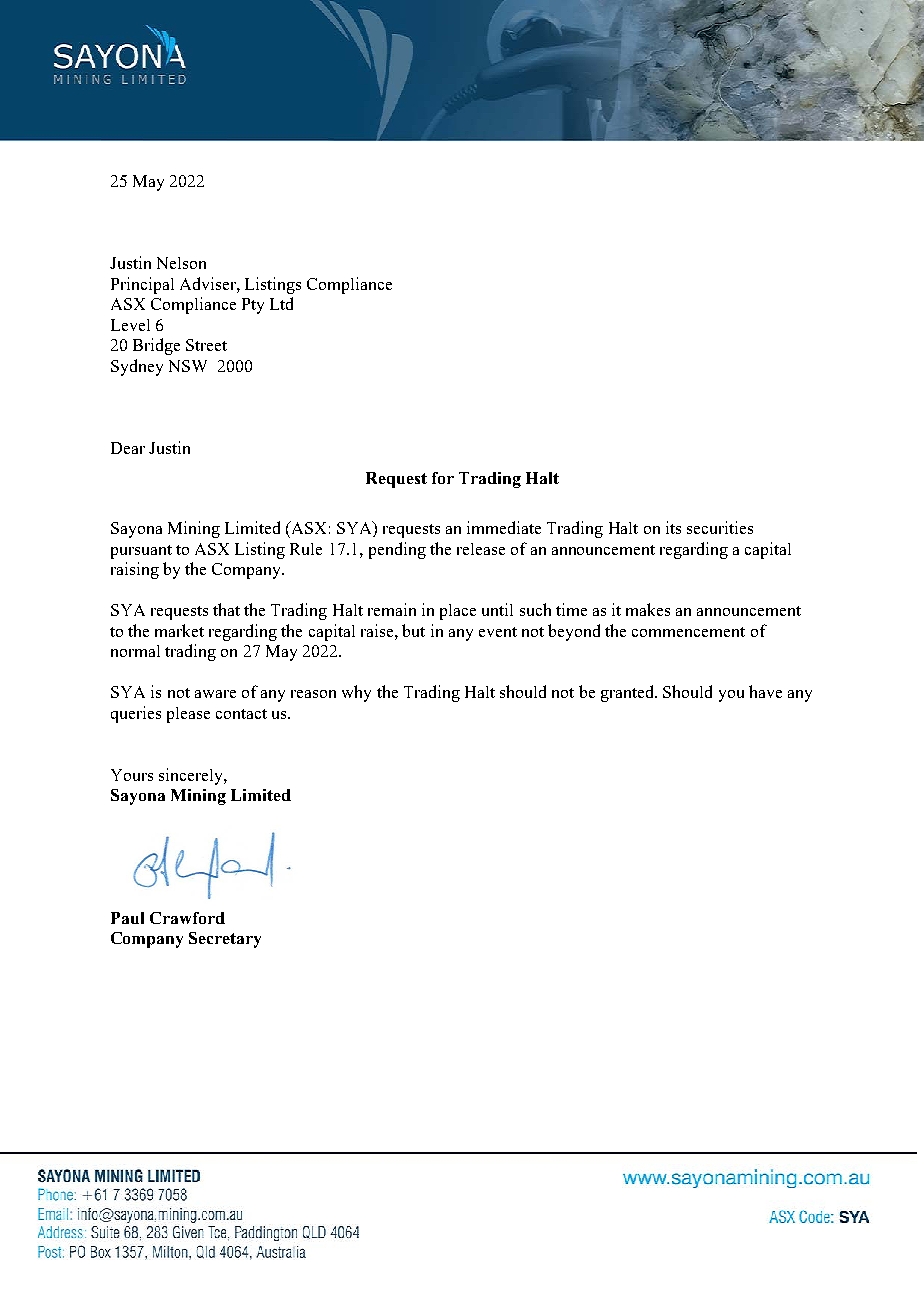 This document has width=924, height=1308. What do you see at coordinates (192, 776) in the document?
I see `sincerely` at bounding box center [192, 776].
